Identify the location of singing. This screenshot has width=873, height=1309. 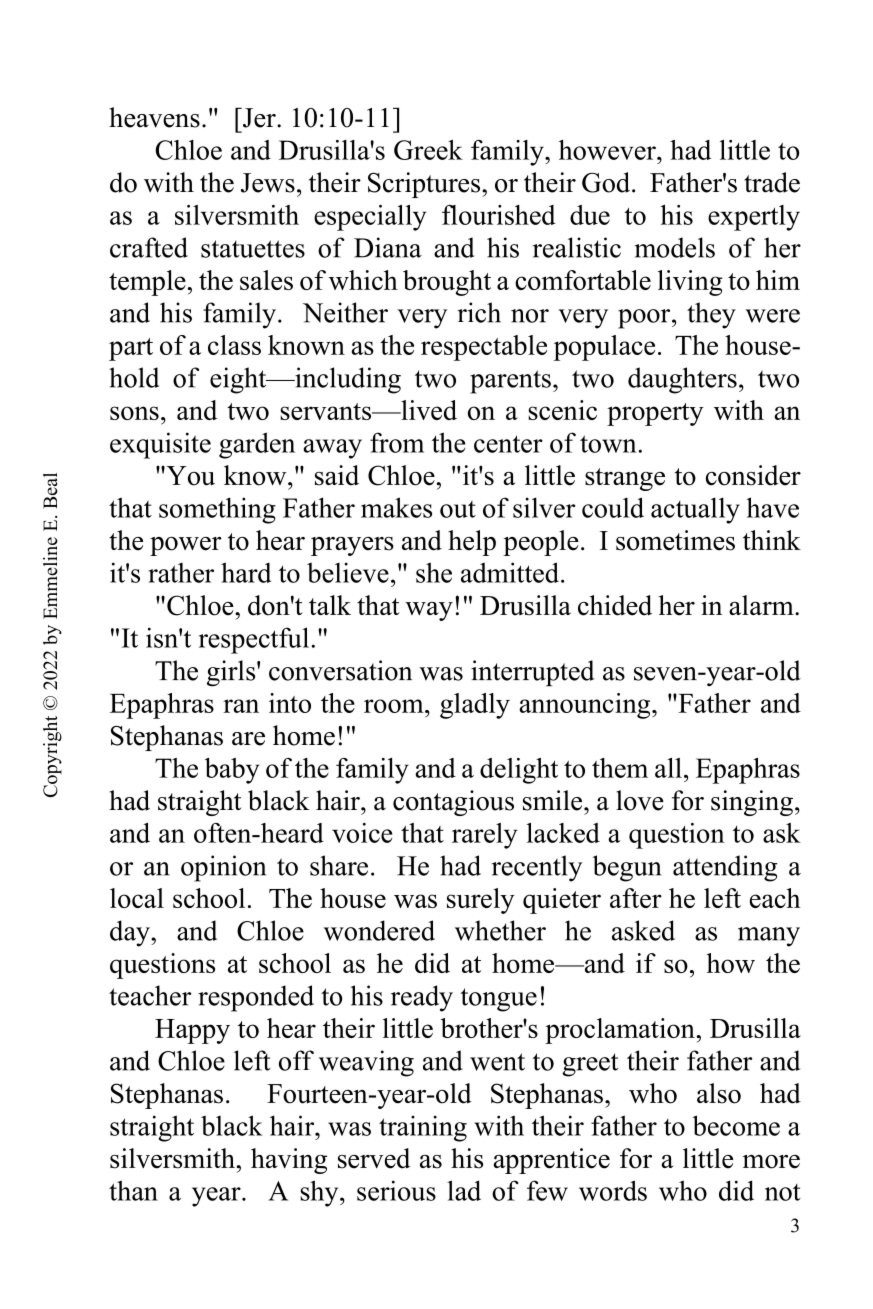
(752, 803).
